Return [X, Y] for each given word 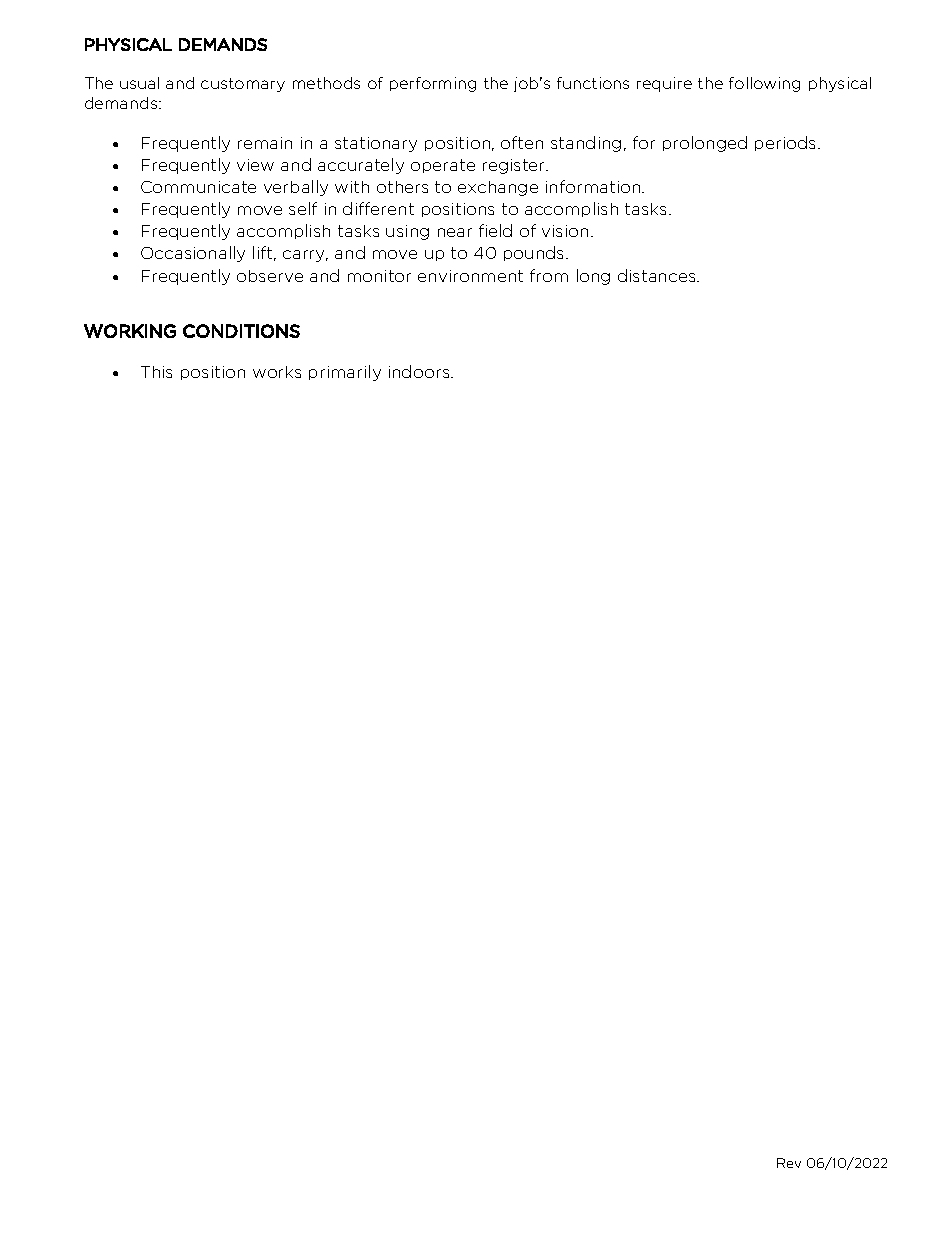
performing [433, 84]
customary [243, 85]
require [664, 84]
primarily [345, 373]
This [156, 372]
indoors [420, 371]
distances [658, 275]
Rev [789, 1163]
